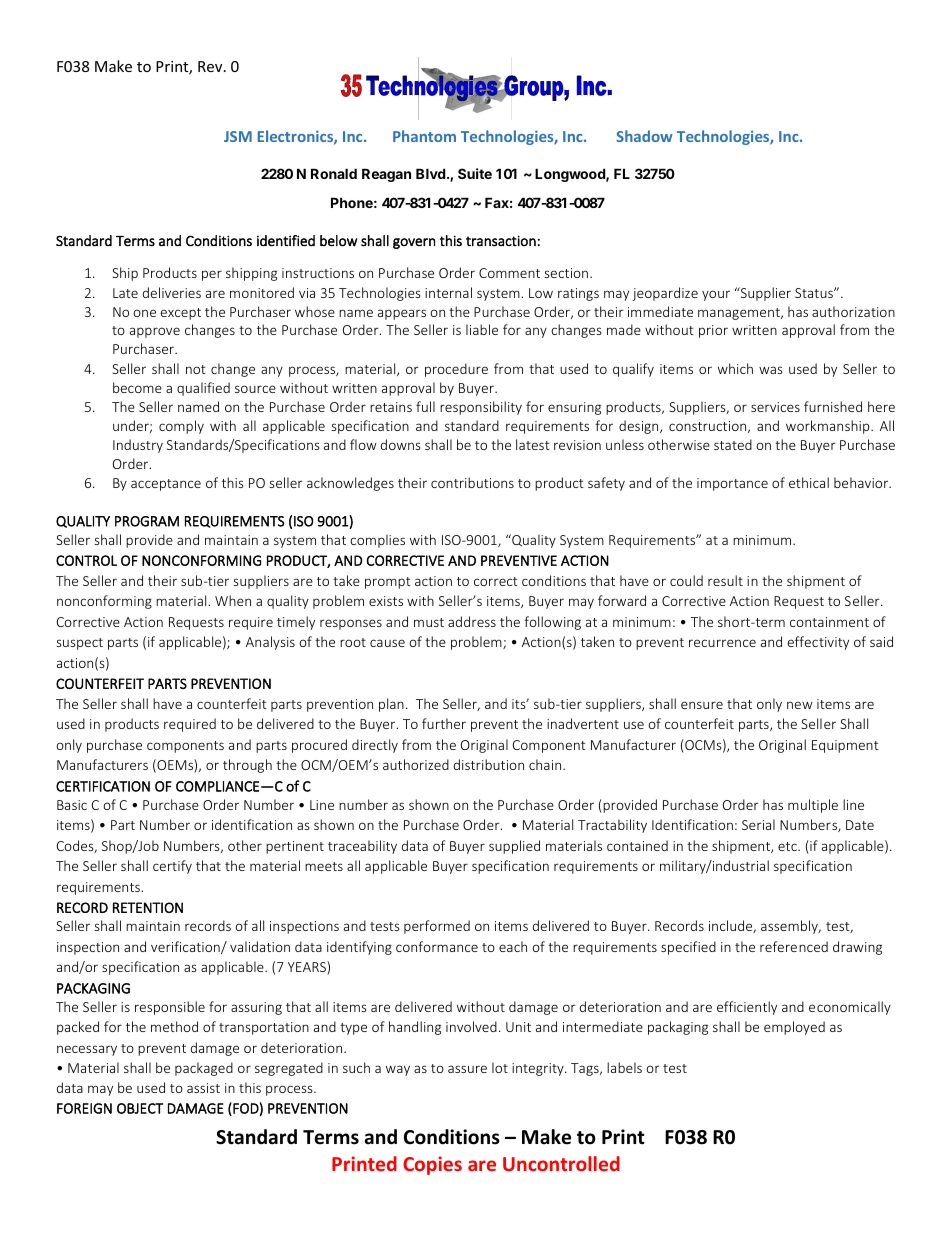 The height and width of the screenshot is (1233, 952). Describe the element at coordinates (775, 407) in the screenshot. I see `services` at that location.
